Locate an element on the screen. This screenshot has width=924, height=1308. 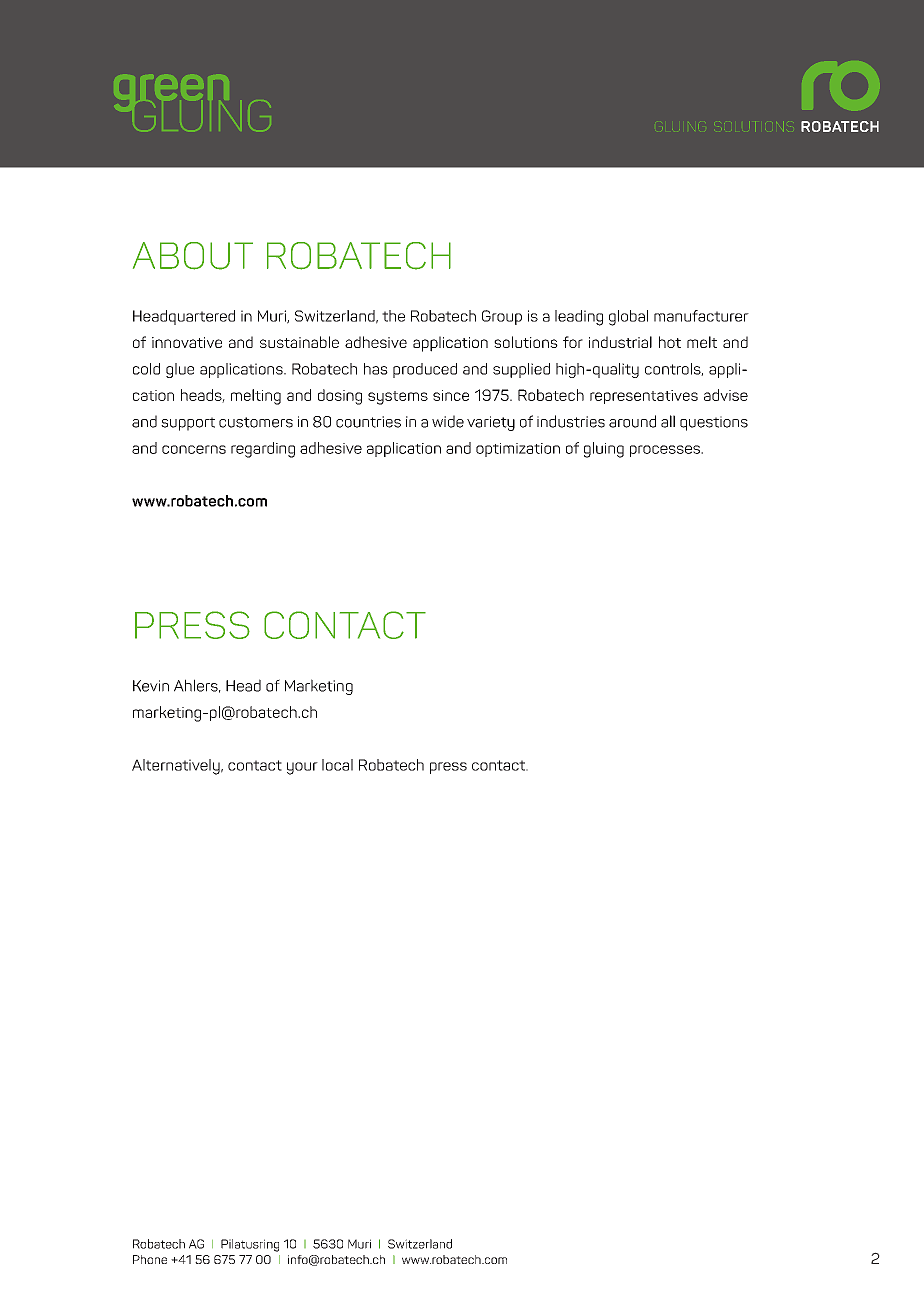
the is located at coordinates (393, 316).
